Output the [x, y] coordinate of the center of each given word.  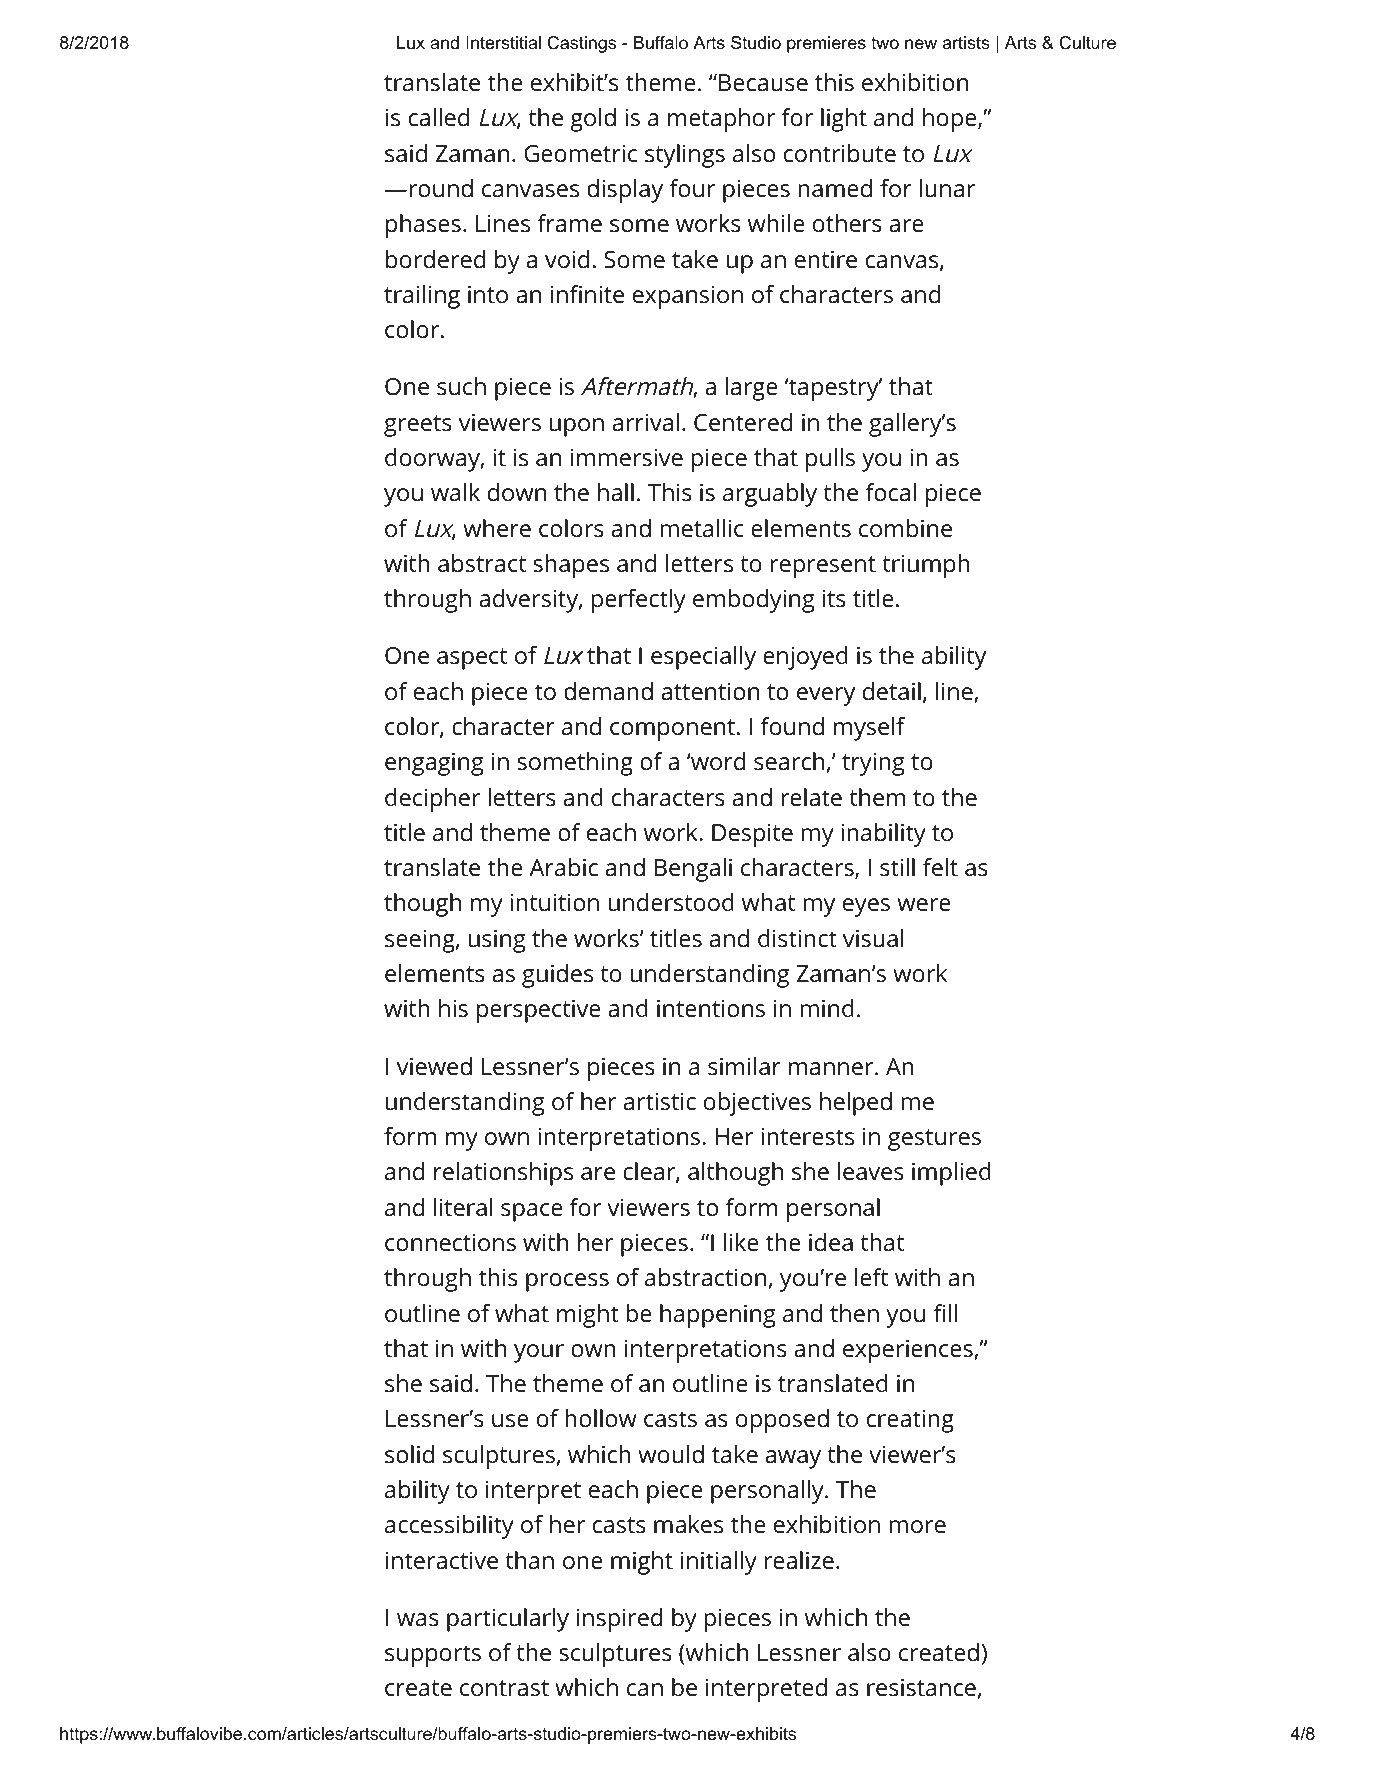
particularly [508, 1620]
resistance [921, 1687]
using [497, 941]
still [897, 867]
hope [950, 120]
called [439, 117]
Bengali [693, 870]
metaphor [721, 120]
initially [719, 1563]
